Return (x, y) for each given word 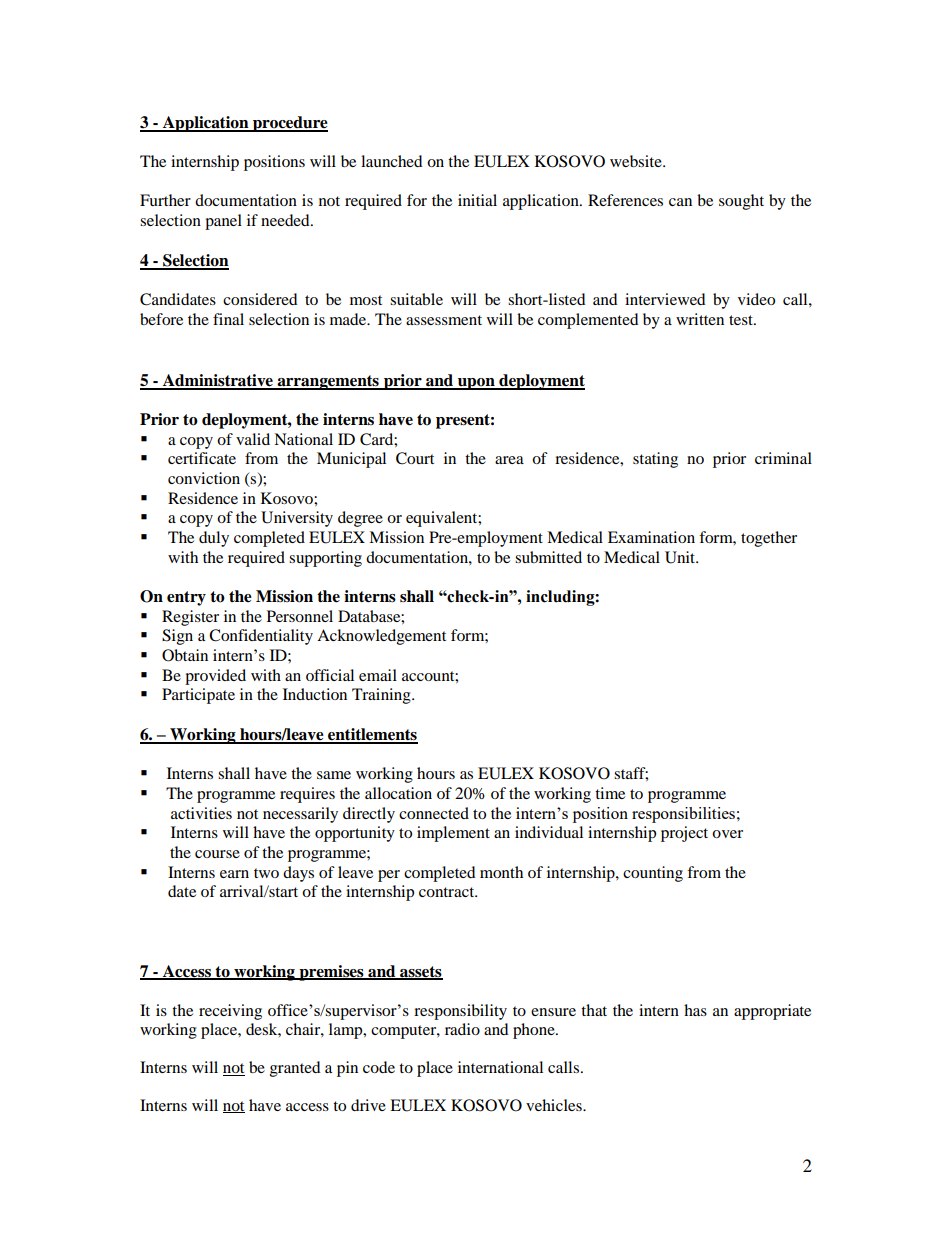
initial (477, 200)
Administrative (218, 381)
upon (476, 384)
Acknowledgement (381, 637)
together (769, 539)
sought (741, 202)
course (217, 854)
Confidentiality (261, 637)
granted (295, 1069)
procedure (289, 124)
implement (453, 834)
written (700, 319)
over (727, 834)
